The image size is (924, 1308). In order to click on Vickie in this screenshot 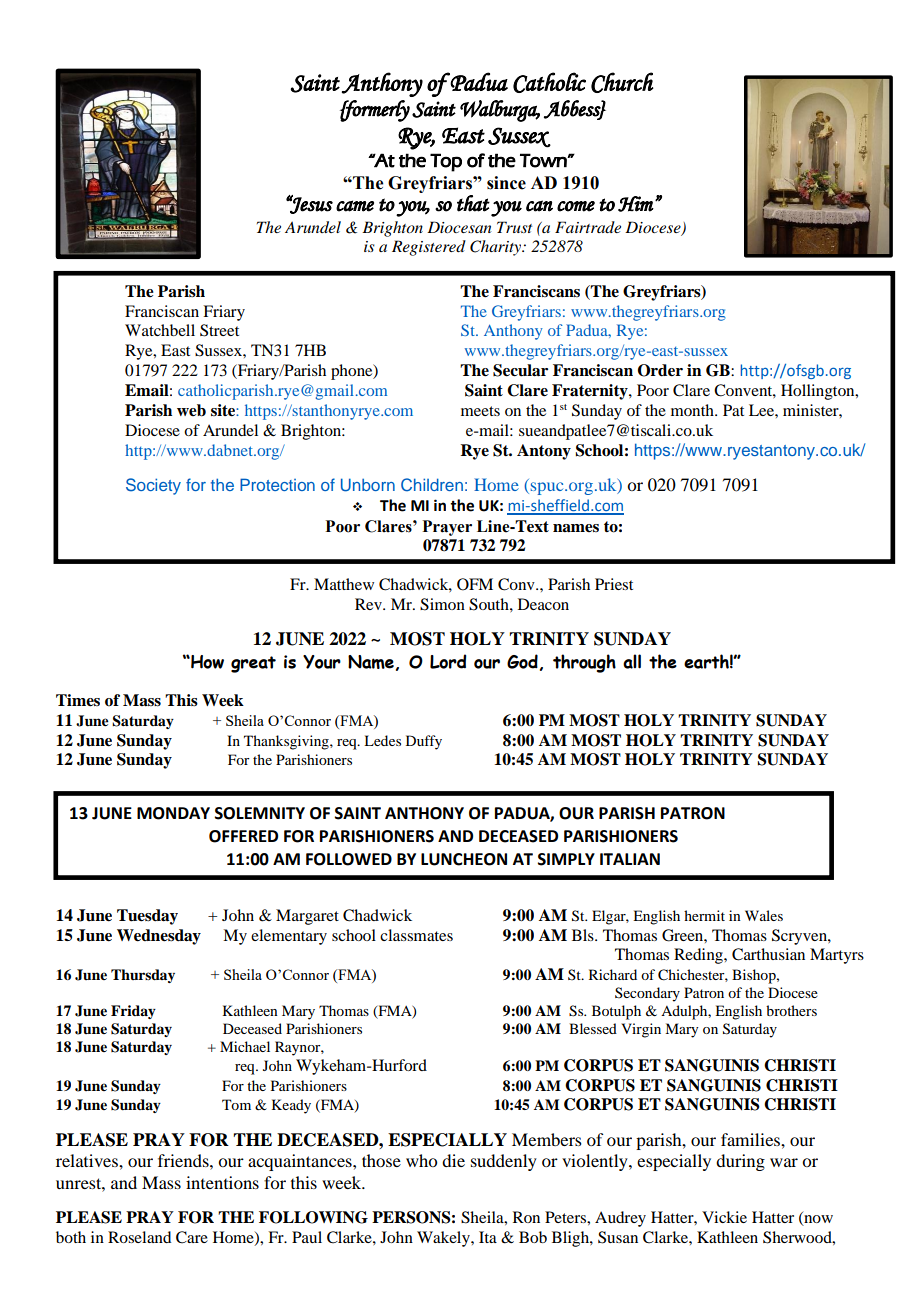, I will do `click(724, 1217)`.
